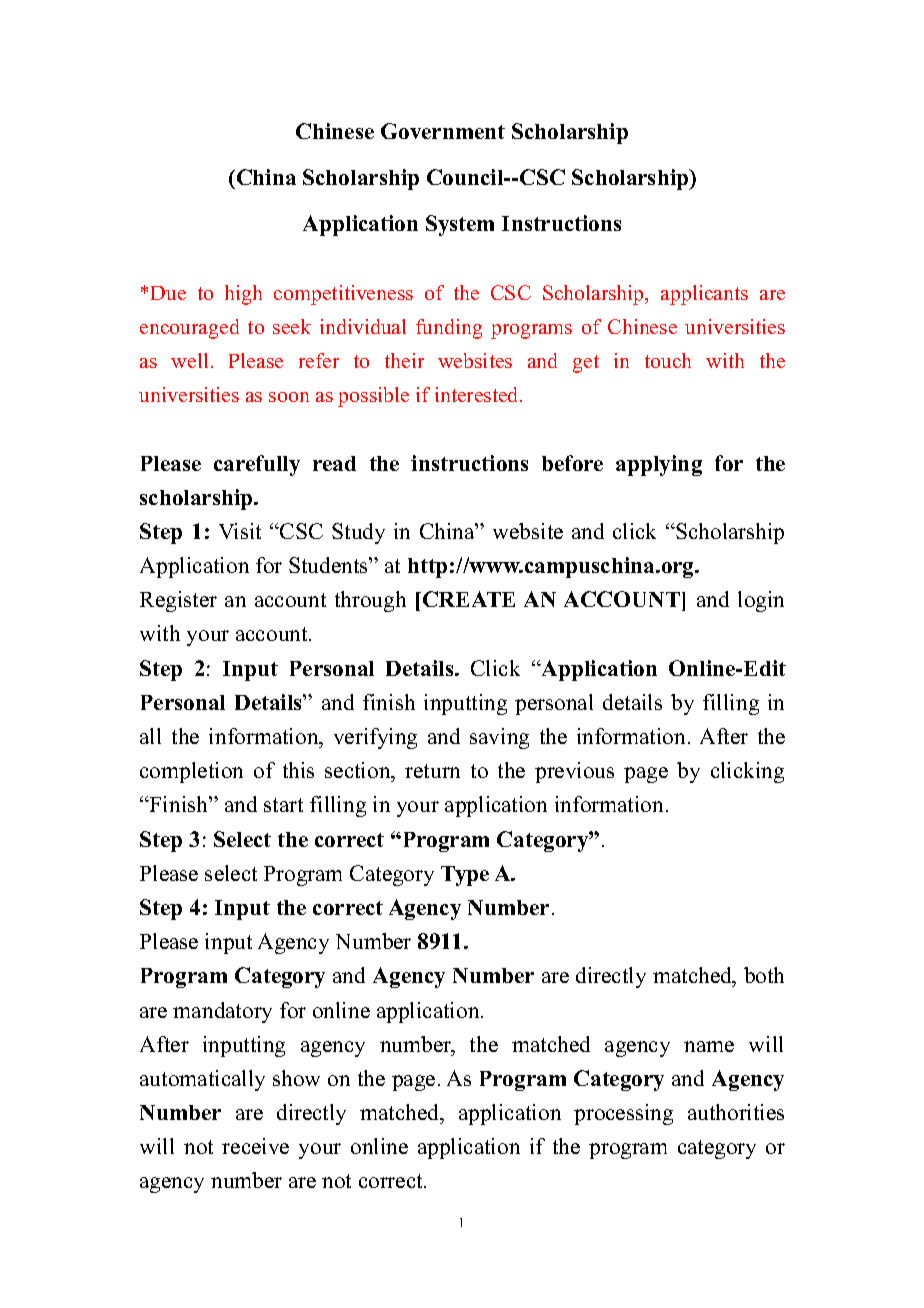  What do you see at coordinates (659, 465) in the document?
I see `applying` at bounding box center [659, 465].
